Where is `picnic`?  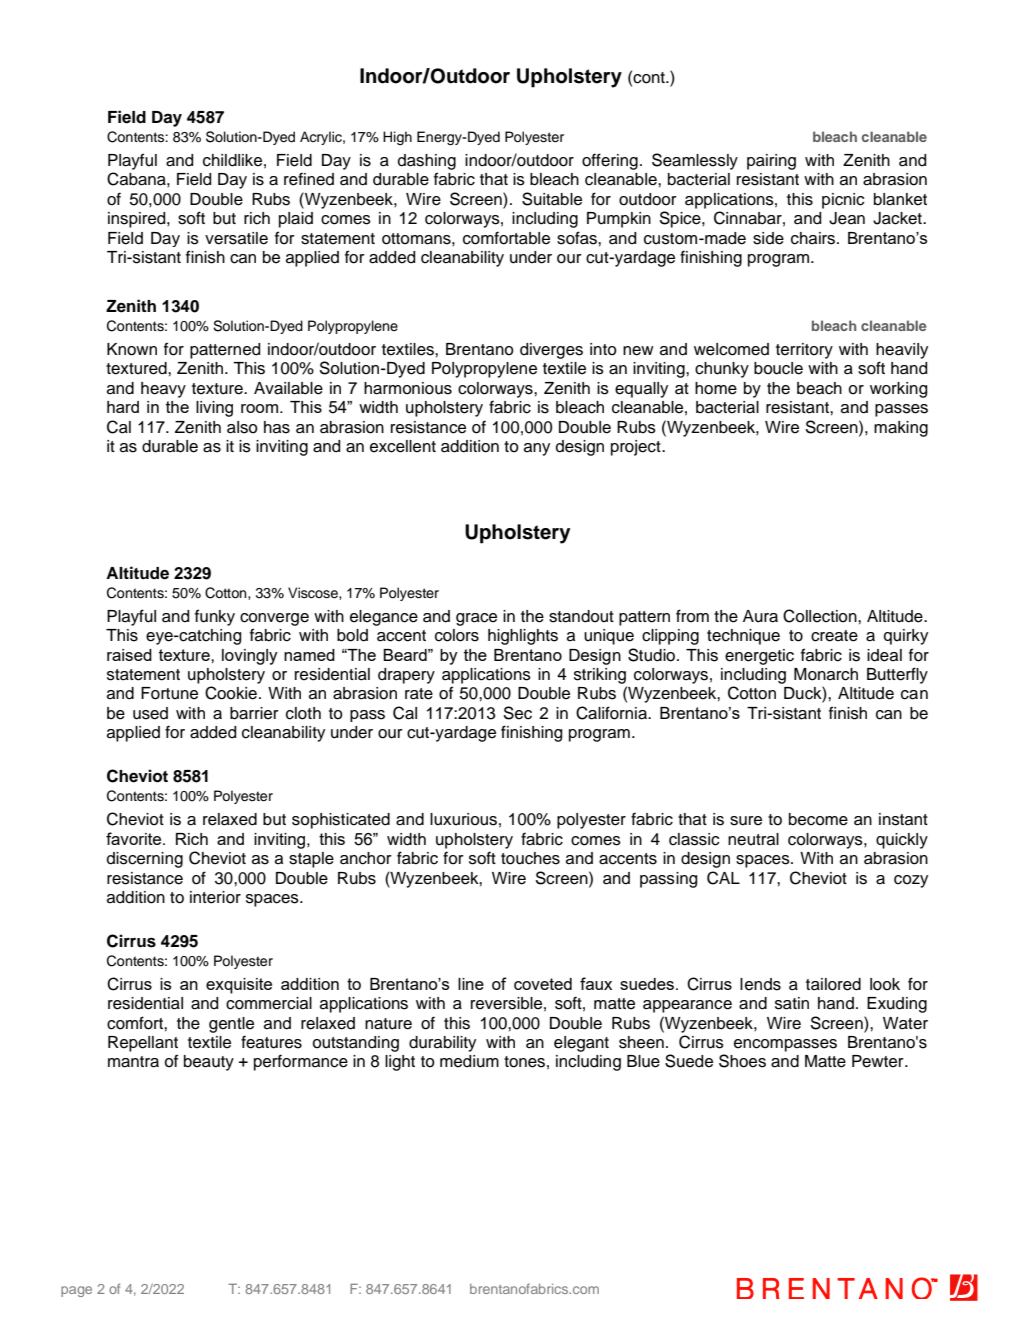
picnic is located at coordinates (843, 201).
